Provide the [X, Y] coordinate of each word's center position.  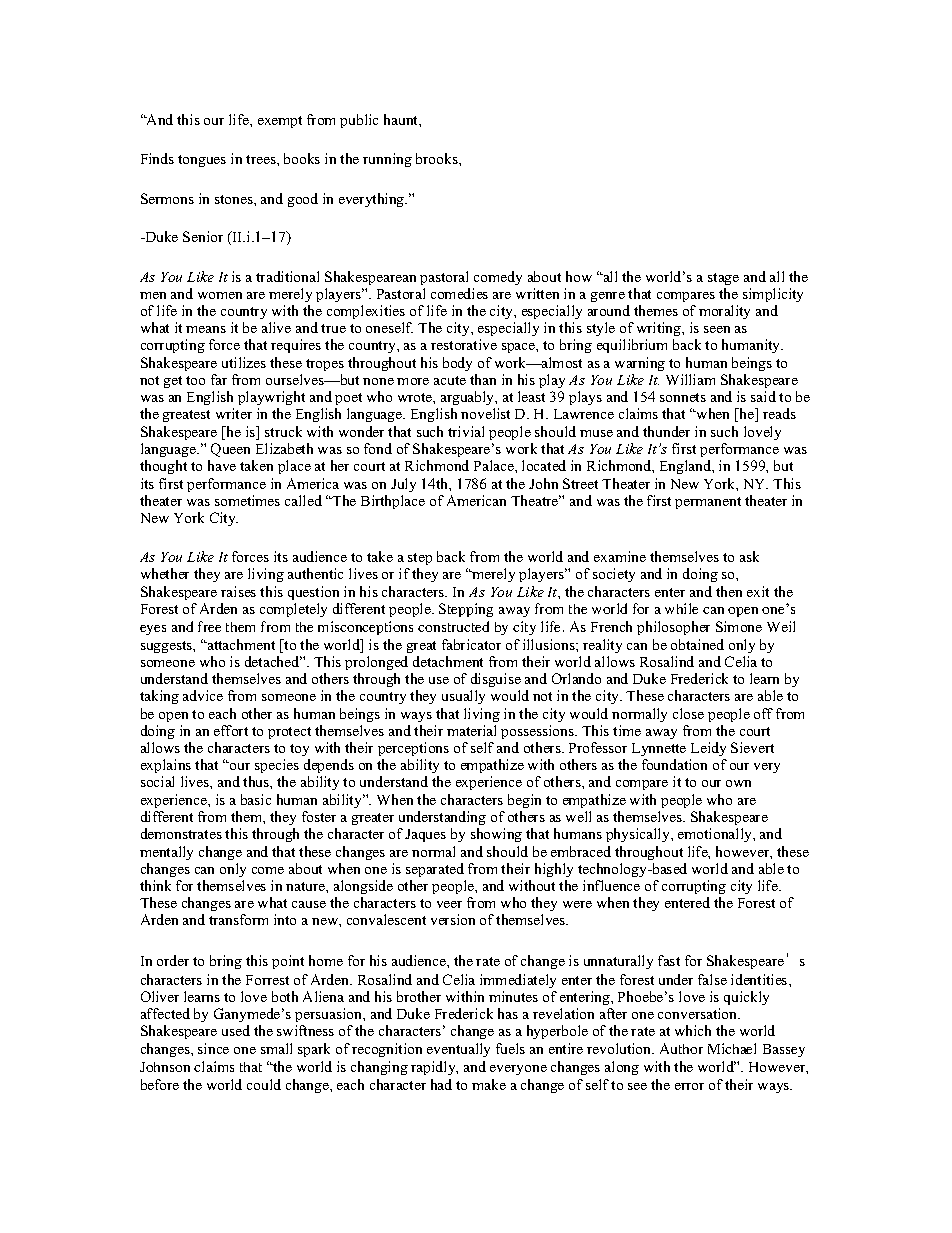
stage [723, 279]
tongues [202, 161]
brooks [438, 158]
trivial [466, 431]
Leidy [708, 749]
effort [231, 730]
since [213, 1048]
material [471, 730]
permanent [708, 503]
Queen [230, 450]
